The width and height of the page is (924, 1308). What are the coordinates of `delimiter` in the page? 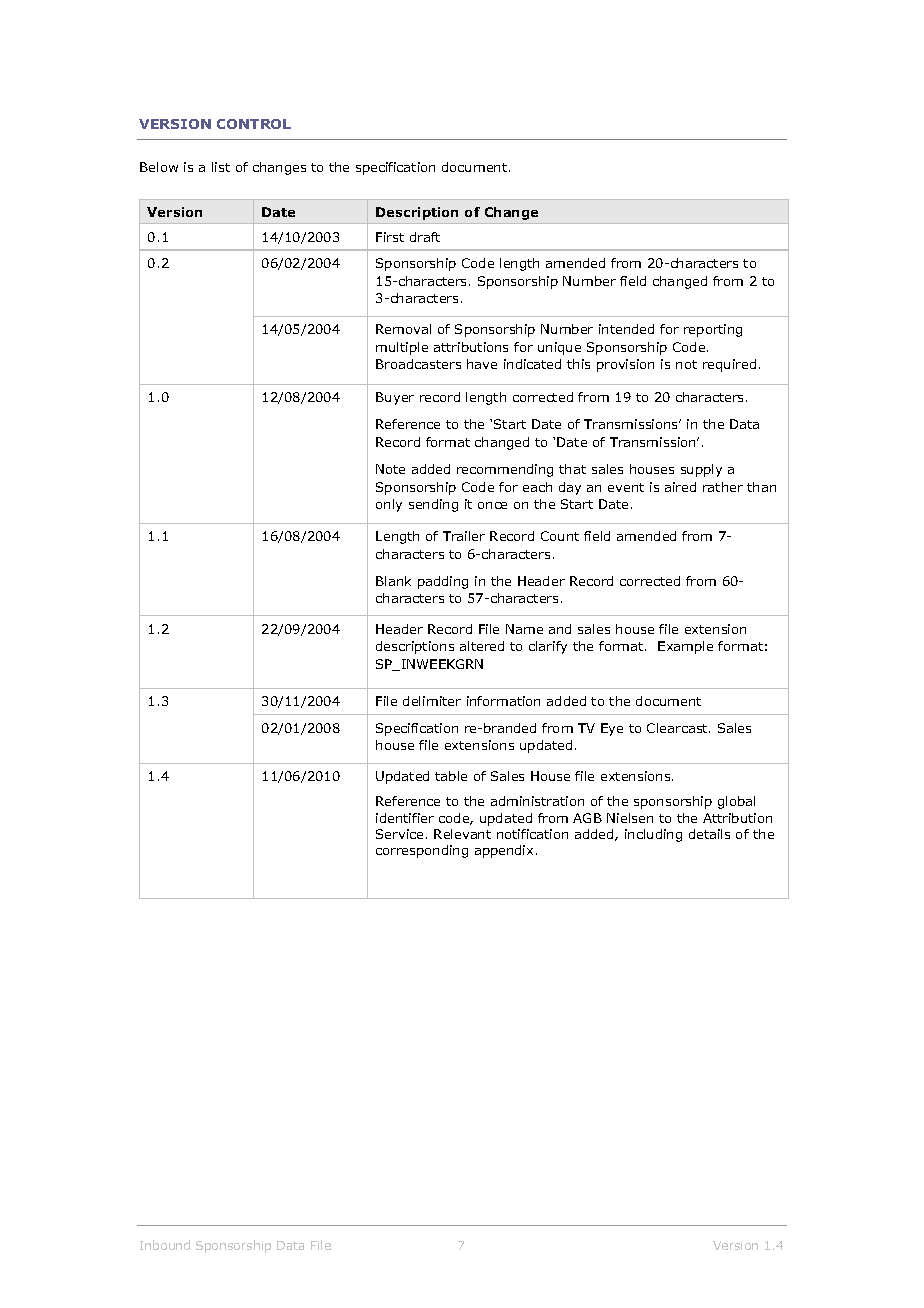 It's located at (432, 701).
